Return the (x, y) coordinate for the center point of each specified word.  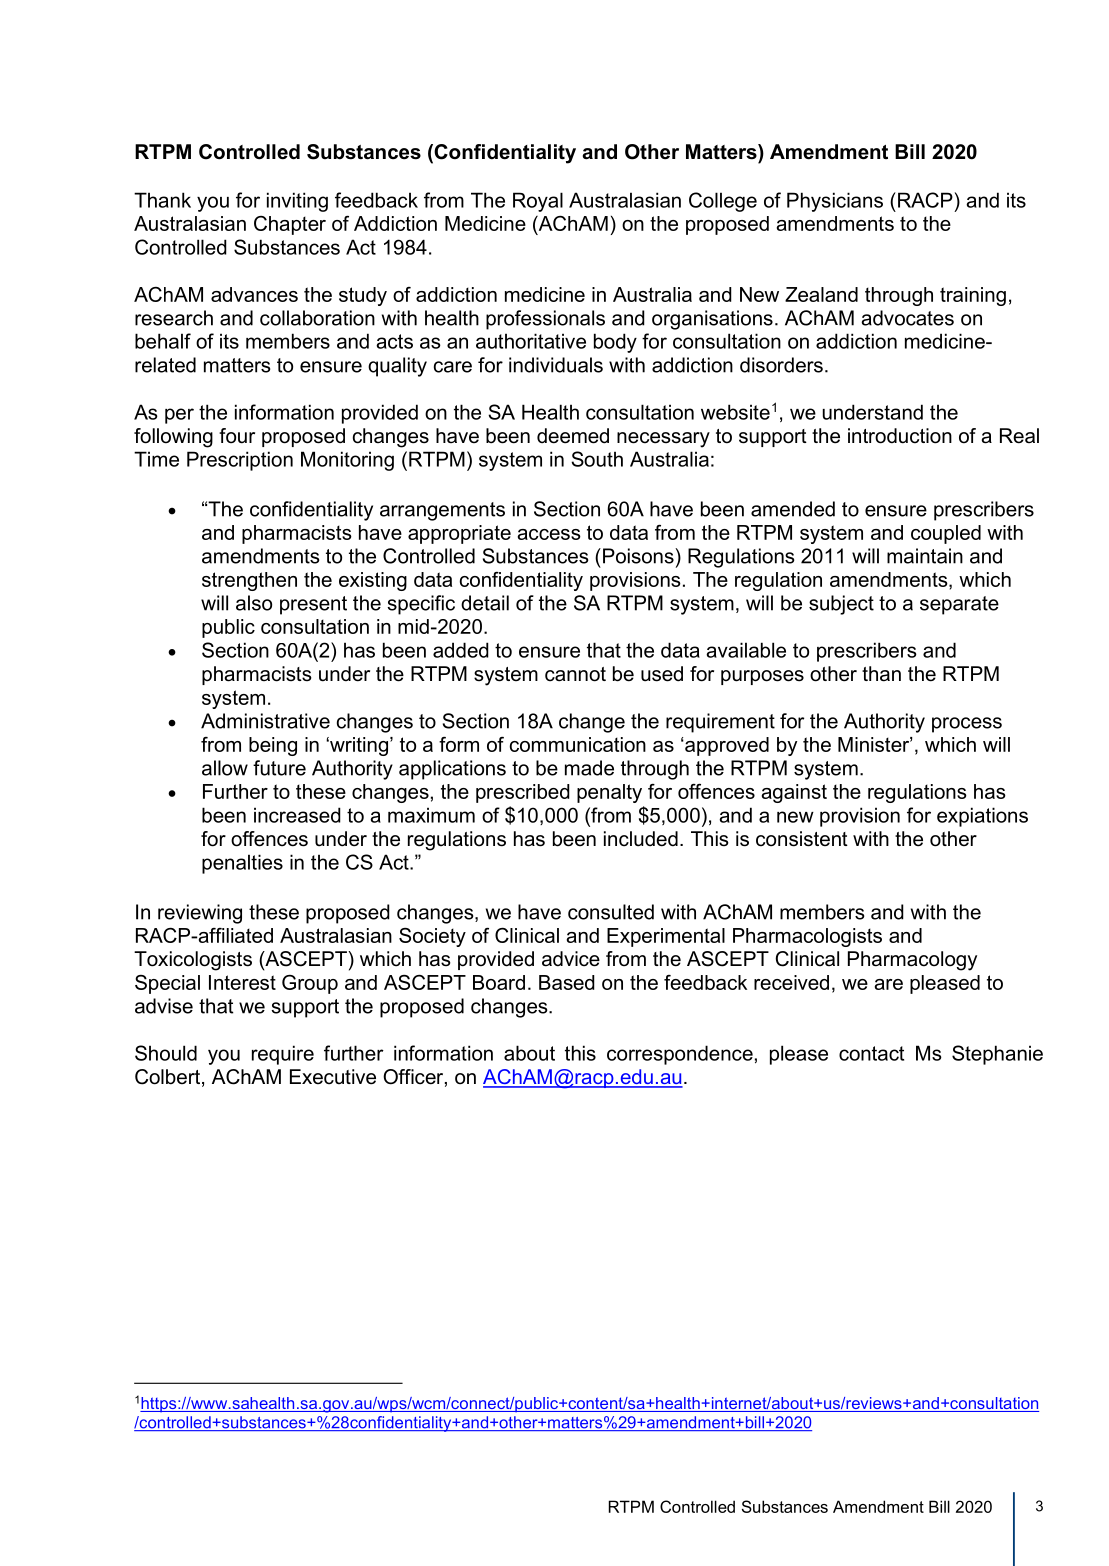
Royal (538, 202)
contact (871, 1053)
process (967, 725)
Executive (333, 1077)
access (549, 534)
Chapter (290, 225)
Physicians (835, 202)
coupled (946, 534)
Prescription (240, 461)
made (589, 768)
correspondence (680, 1055)
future (279, 768)
